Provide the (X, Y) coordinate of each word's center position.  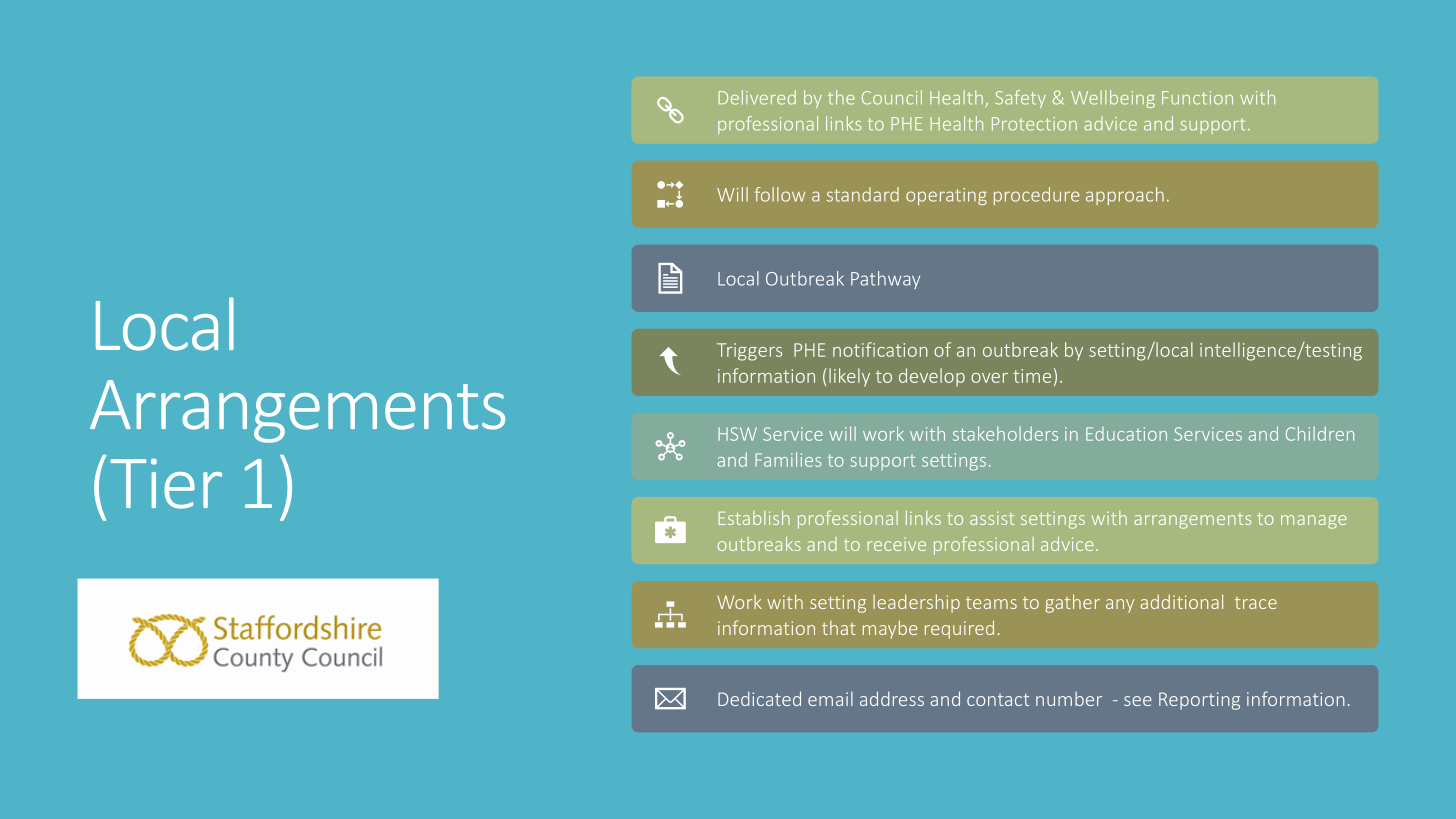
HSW (737, 434)
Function (1197, 98)
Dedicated (759, 698)
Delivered (757, 97)
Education (1126, 434)
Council (892, 97)
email (830, 698)
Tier (166, 483)
